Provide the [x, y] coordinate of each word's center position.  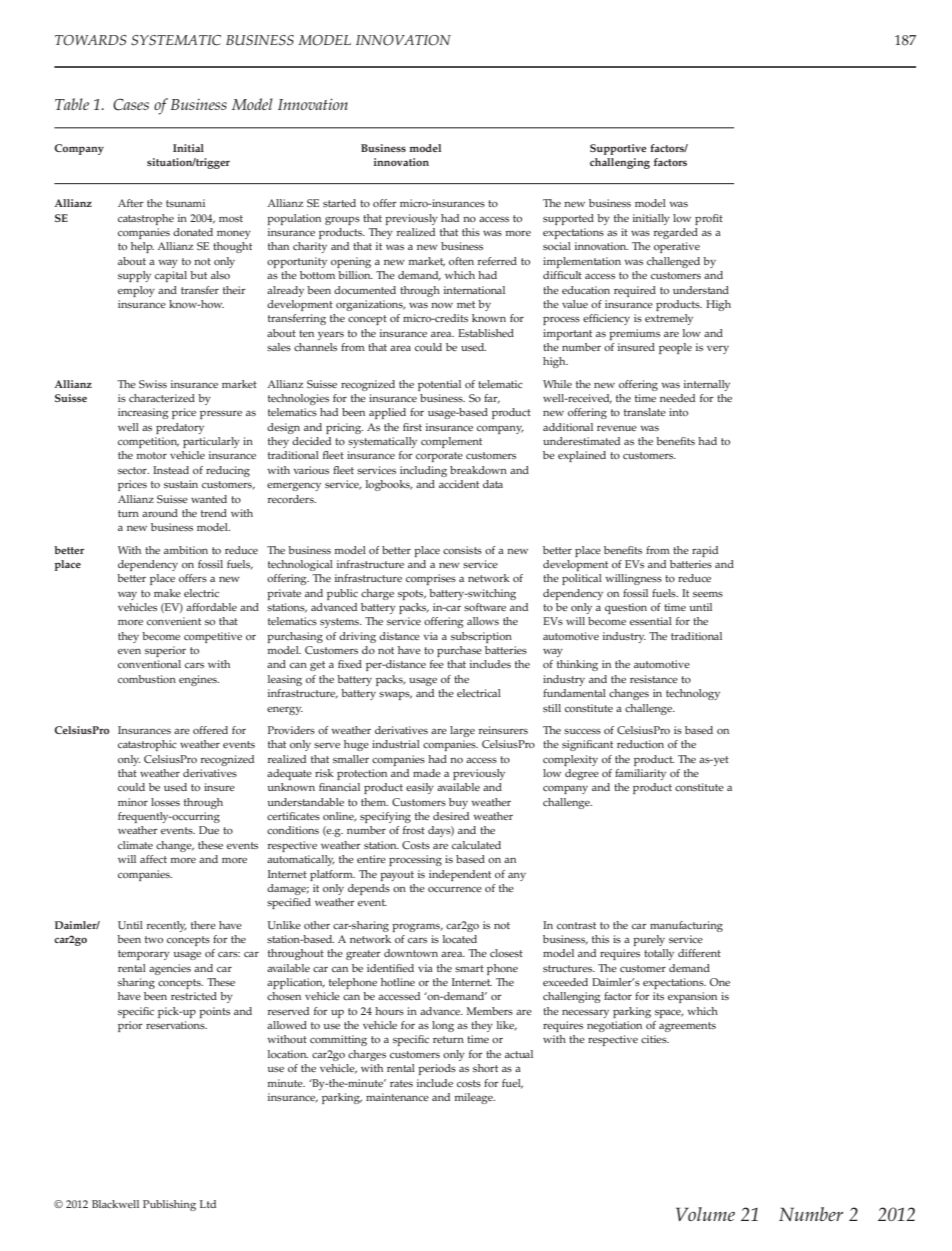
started [339, 203]
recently [167, 926]
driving [357, 637]
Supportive [618, 149]
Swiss [153, 384]
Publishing [169, 1205]
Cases [131, 104]
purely [649, 940]
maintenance [397, 1097]
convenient [174, 621]
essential [651, 621]
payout [397, 876]
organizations [370, 305]
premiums [634, 334]
